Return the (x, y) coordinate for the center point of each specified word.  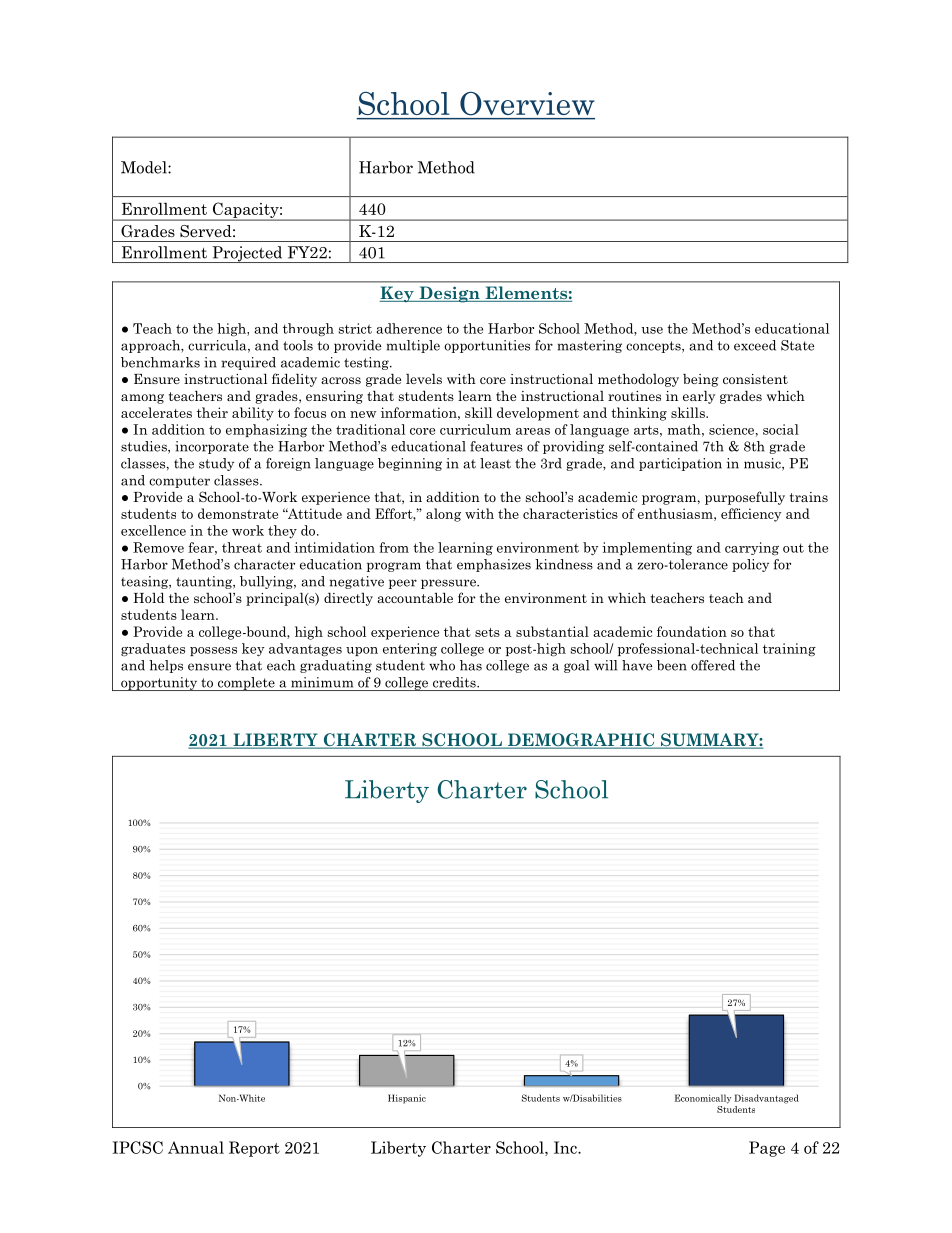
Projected (247, 254)
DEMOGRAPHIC (581, 741)
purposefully (745, 498)
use (652, 330)
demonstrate (238, 513)
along (443, 515)
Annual (196, 1147)
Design (449, 294)
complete (246, 684)
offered (713, 665)
